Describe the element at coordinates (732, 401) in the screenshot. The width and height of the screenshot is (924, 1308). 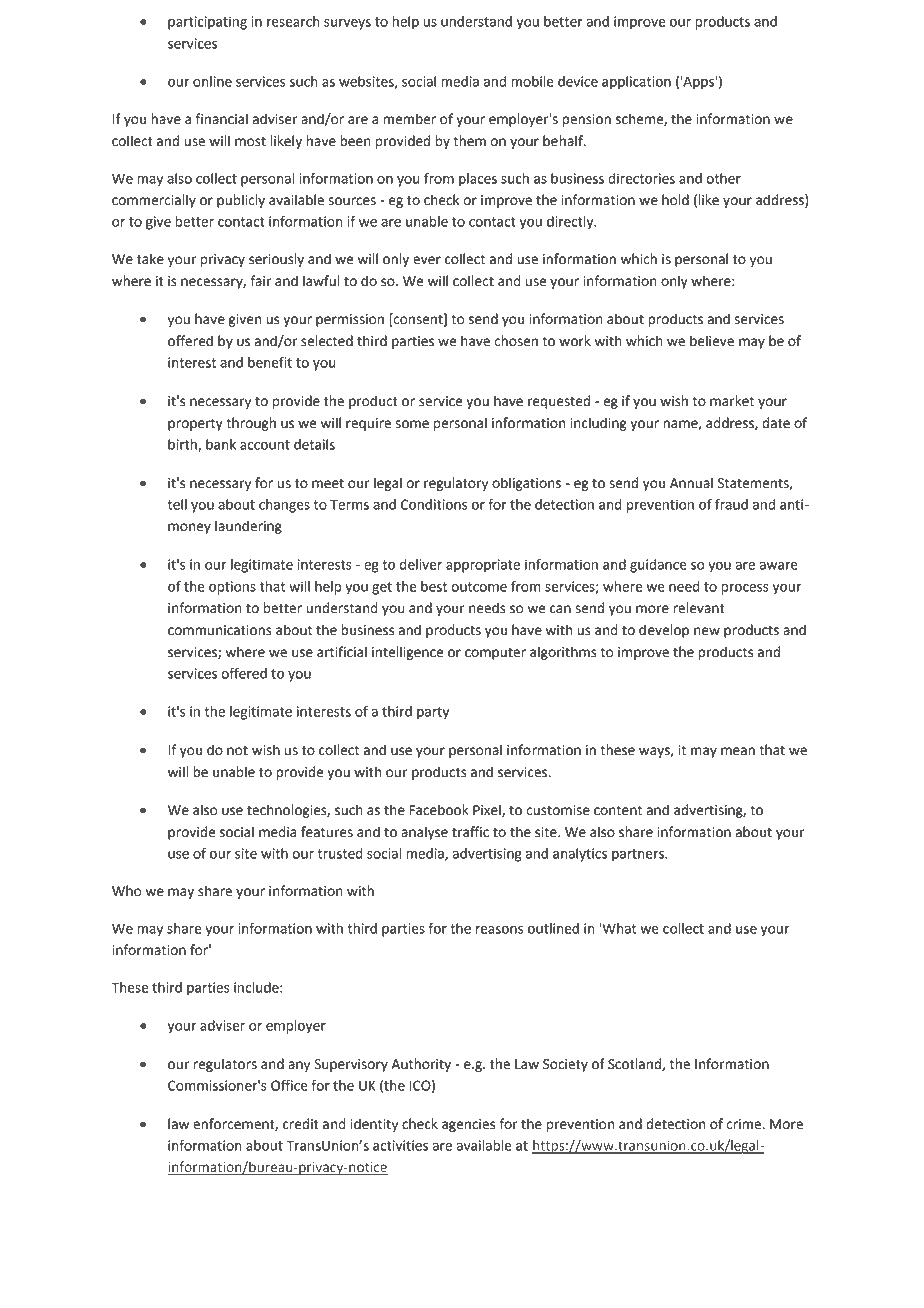
I see `market` at that location.
